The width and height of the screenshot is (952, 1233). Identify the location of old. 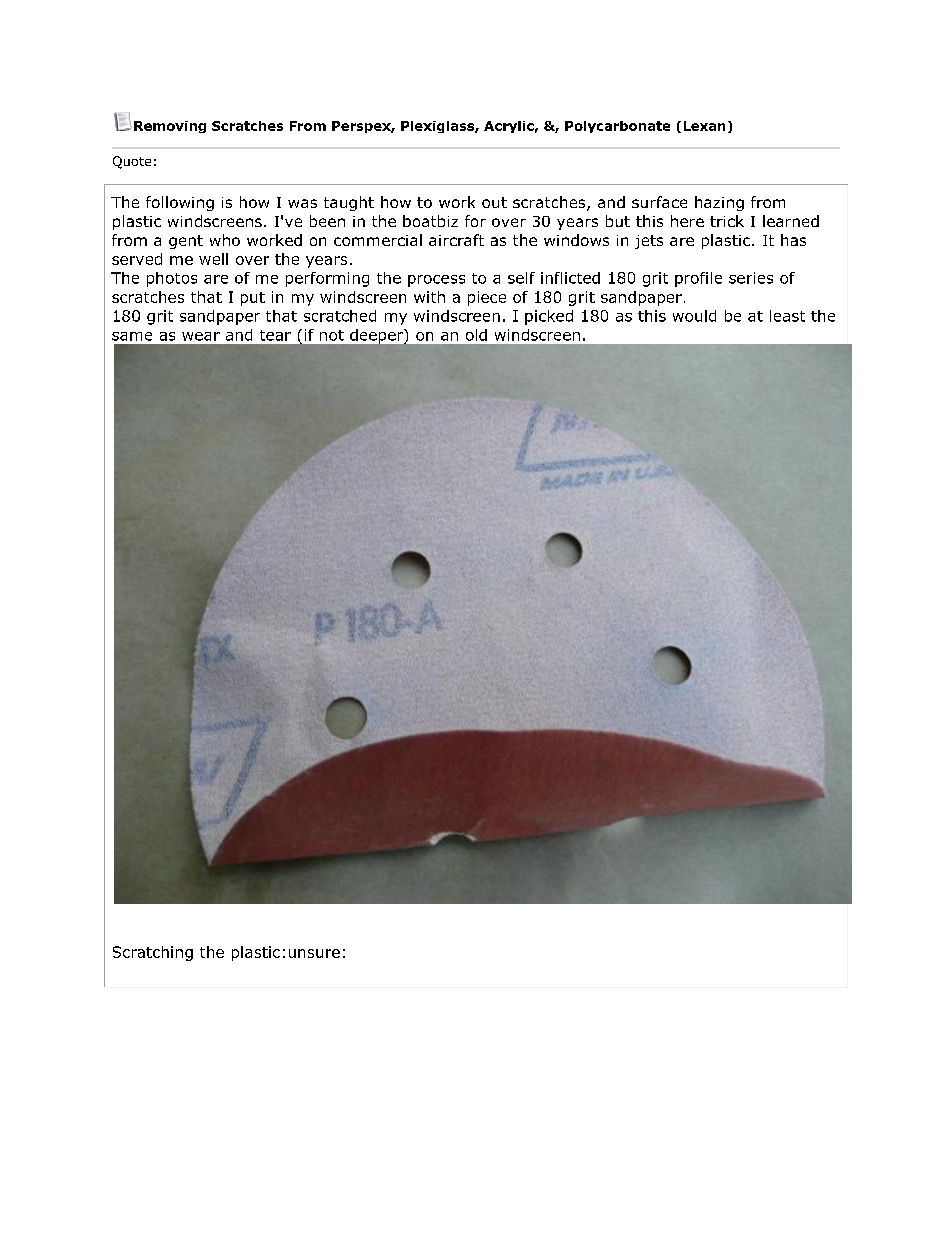
(476, 335).
